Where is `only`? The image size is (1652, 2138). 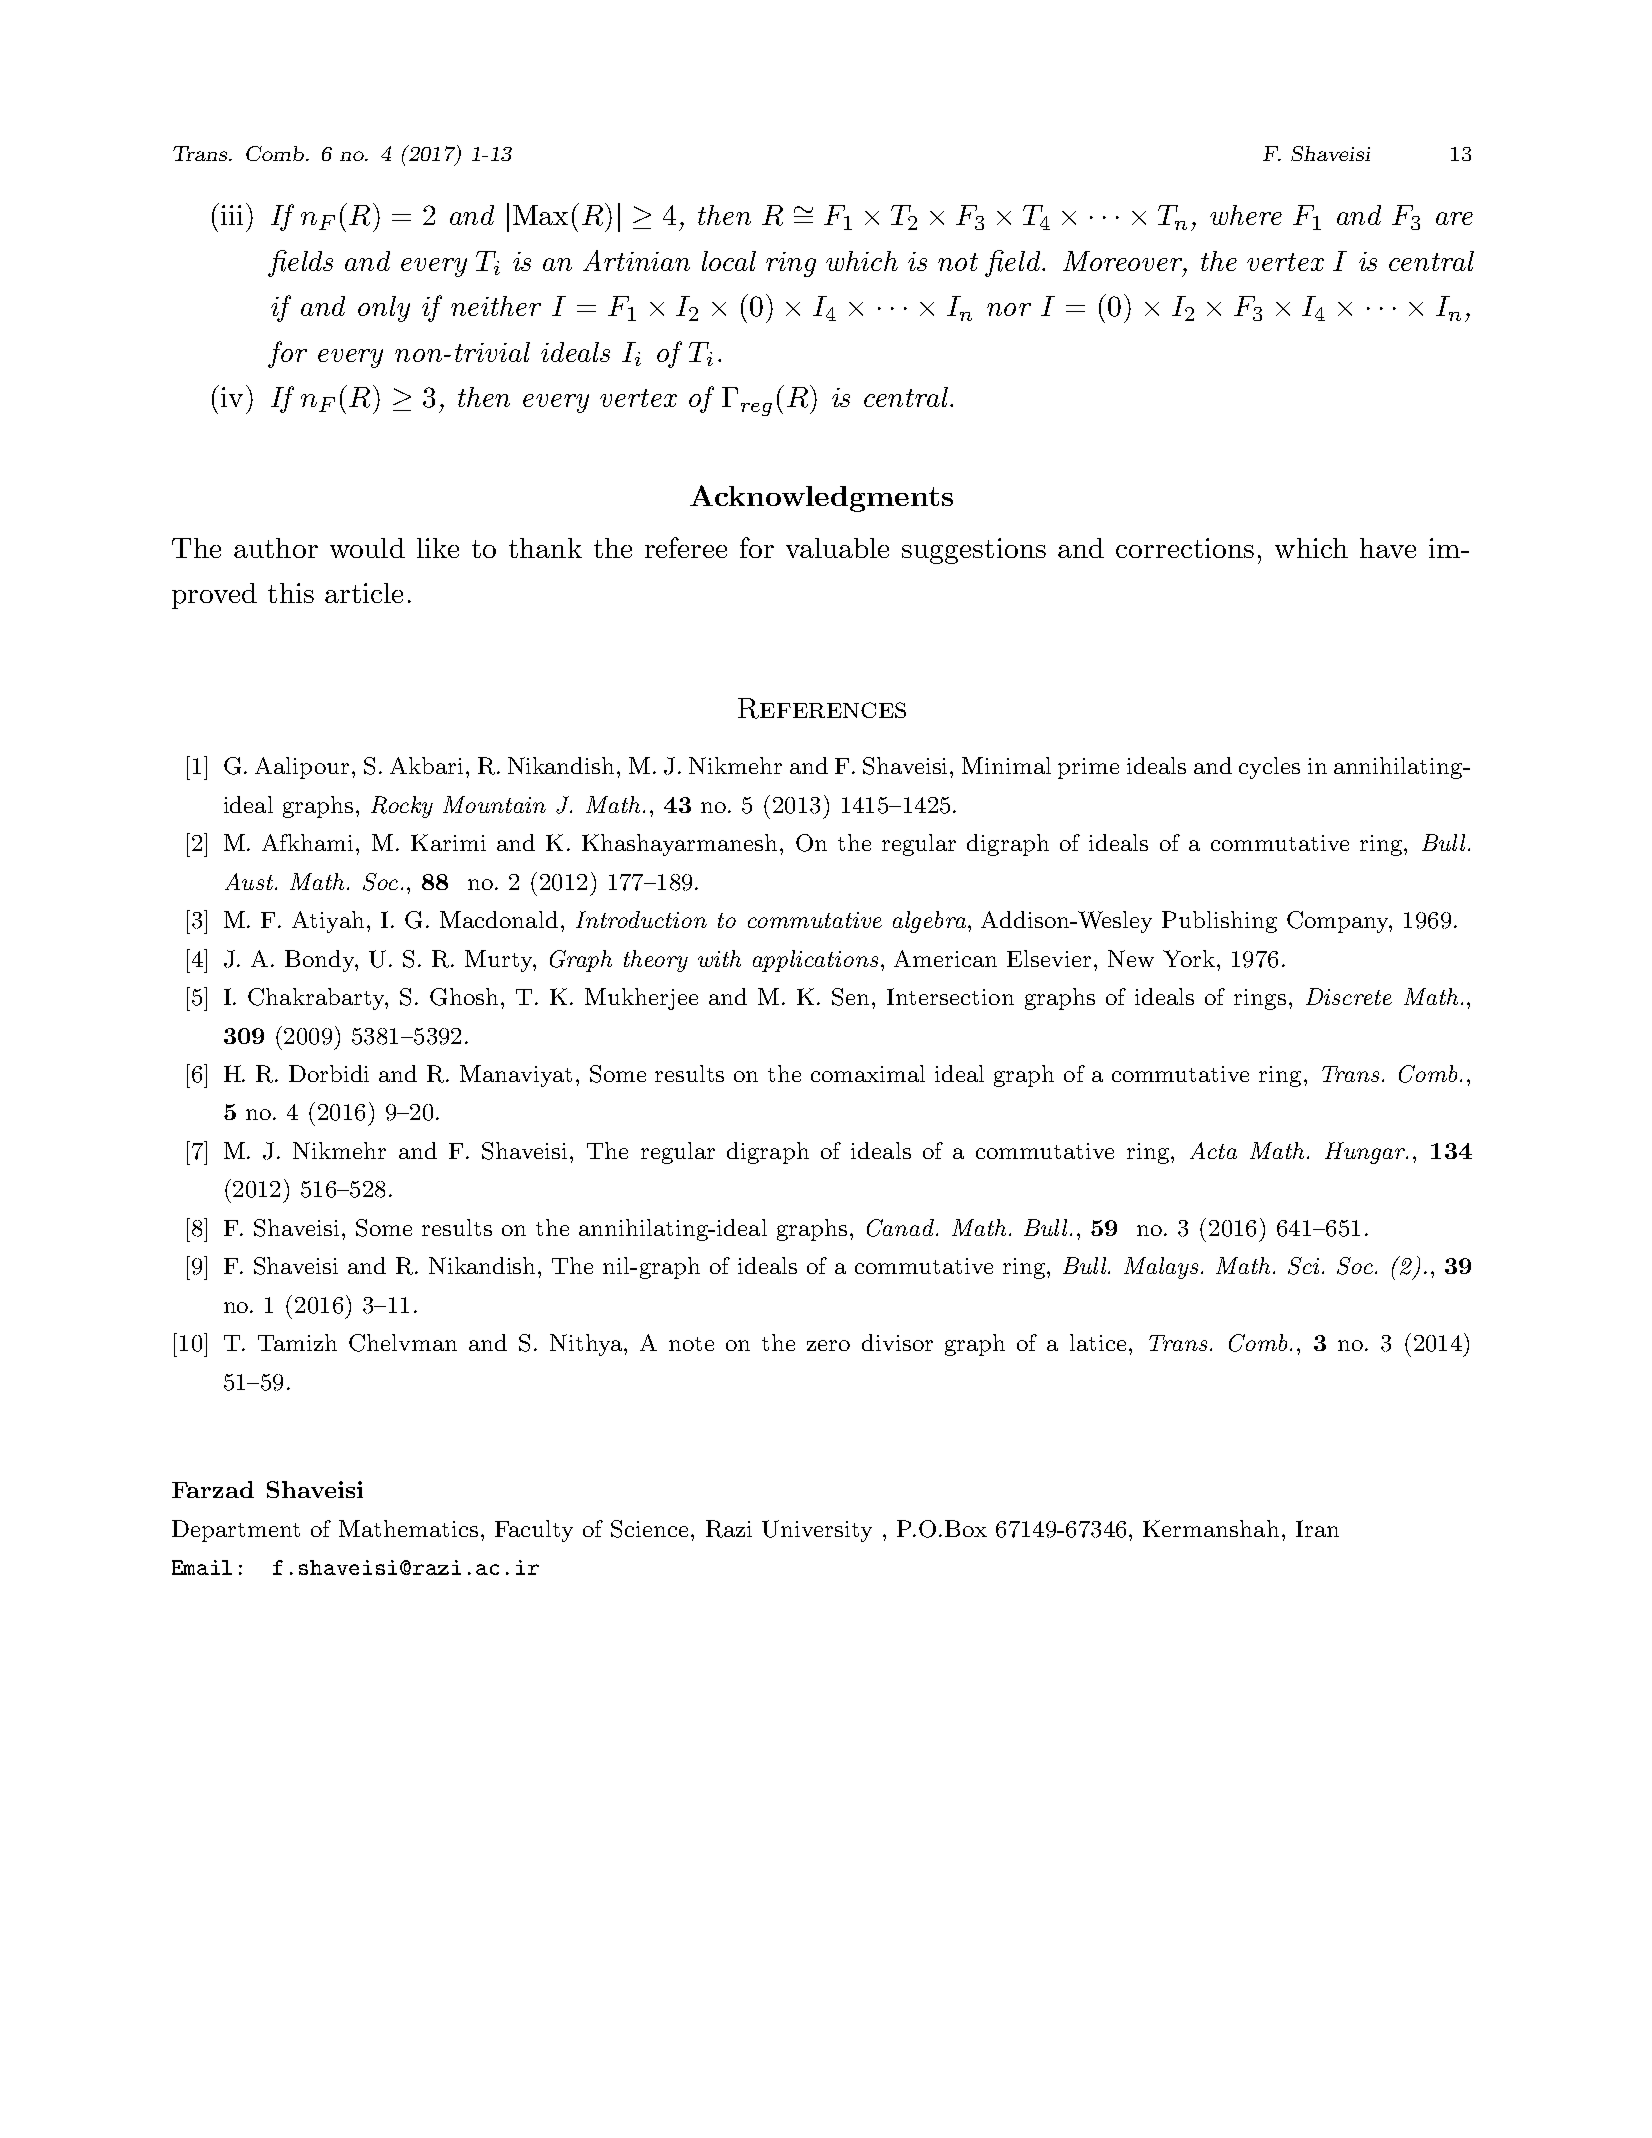 only is located at coordinates (384, 309).
